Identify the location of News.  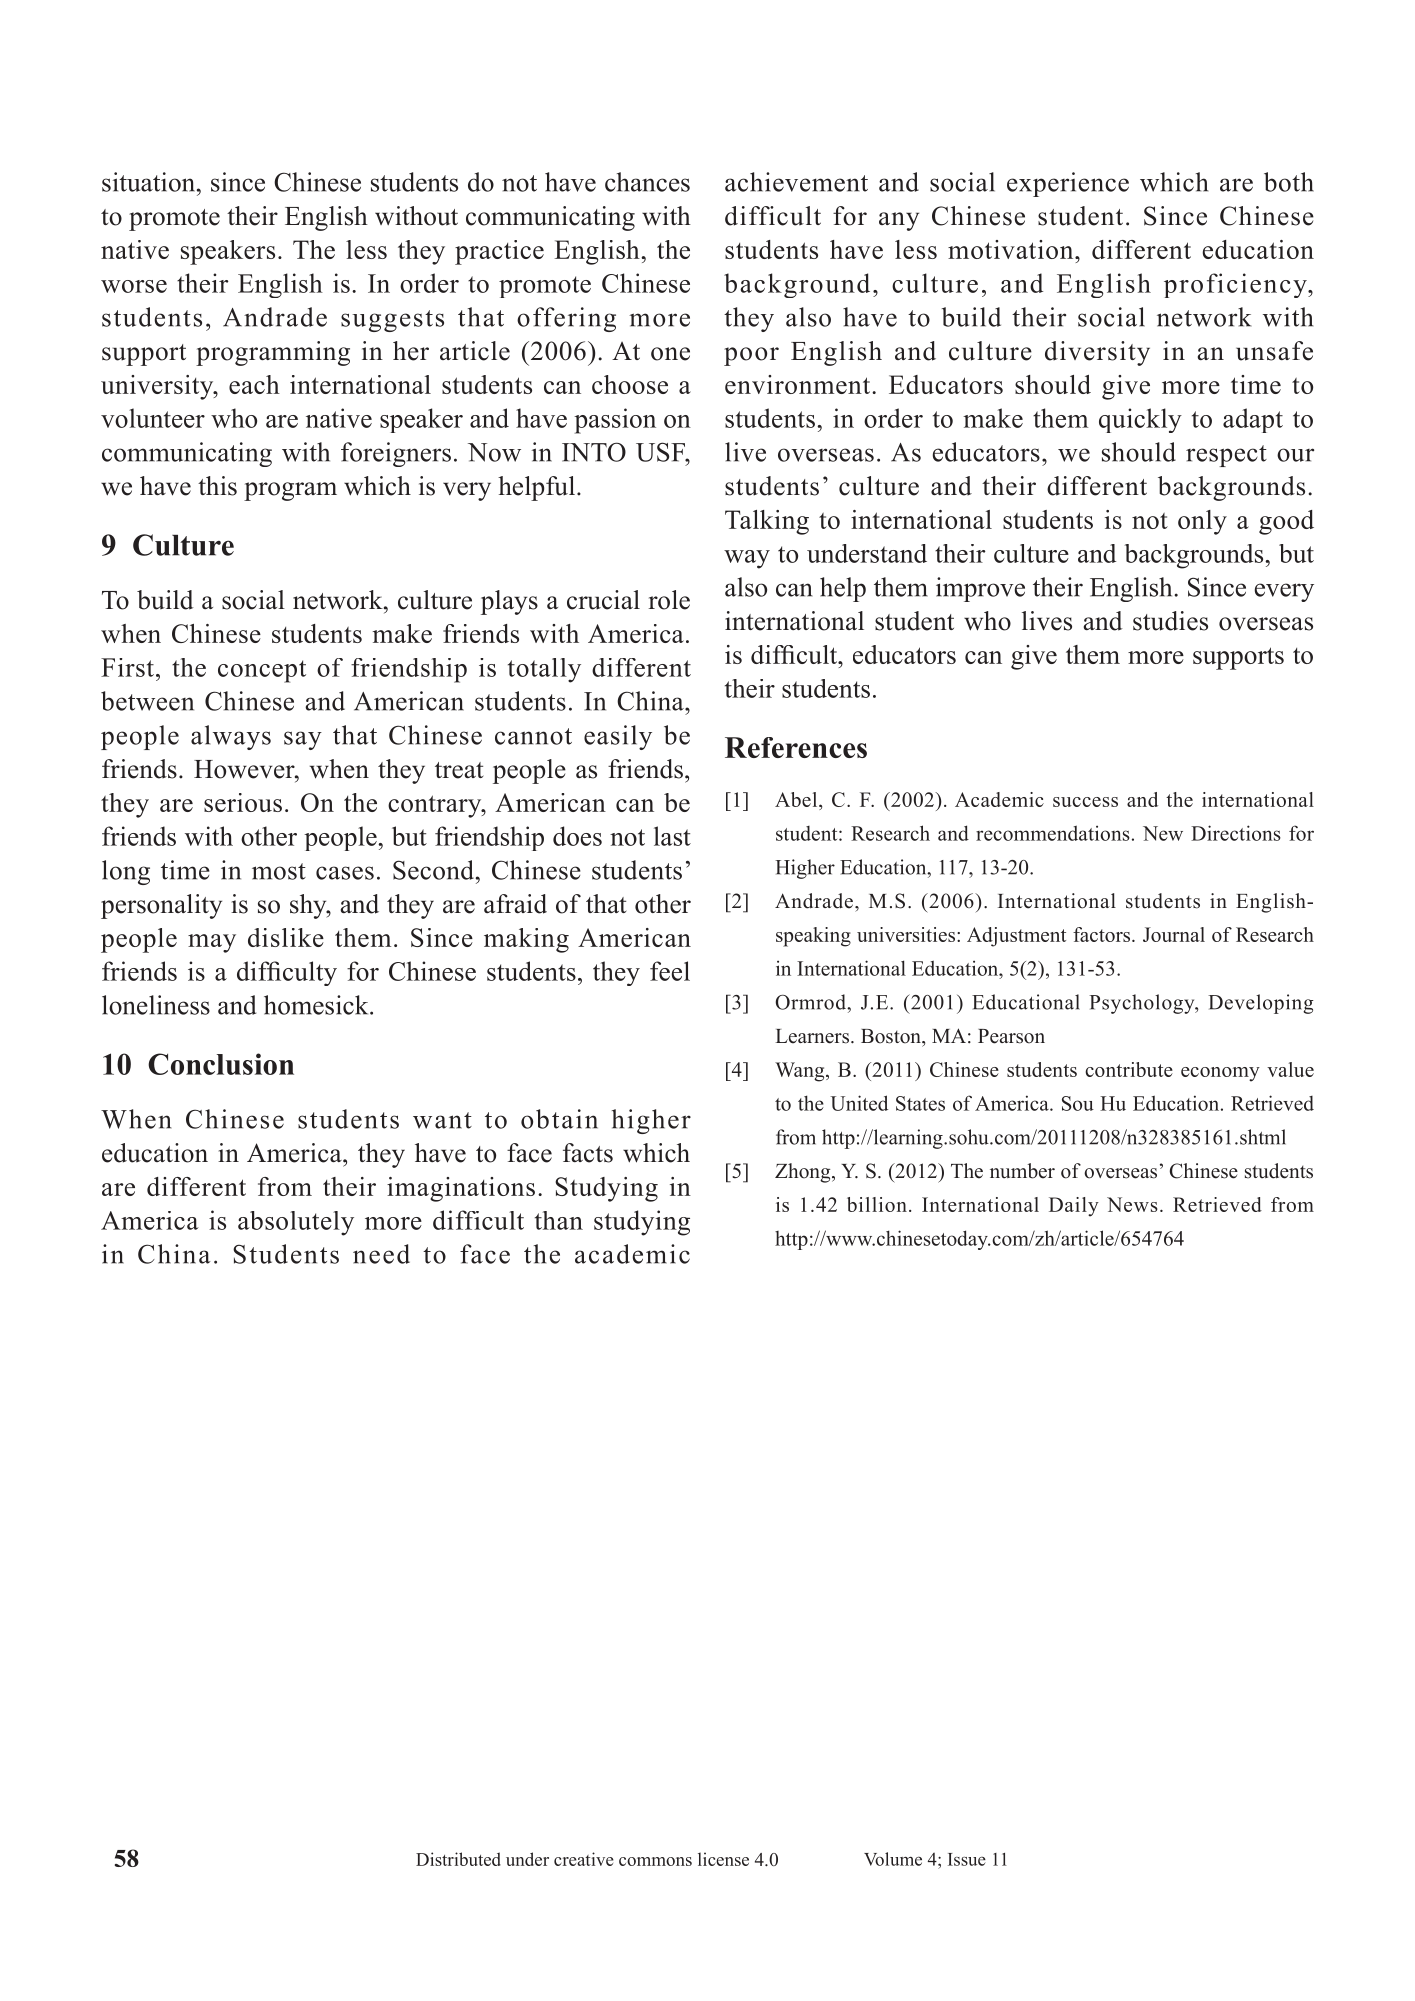
(1132, 1204).
